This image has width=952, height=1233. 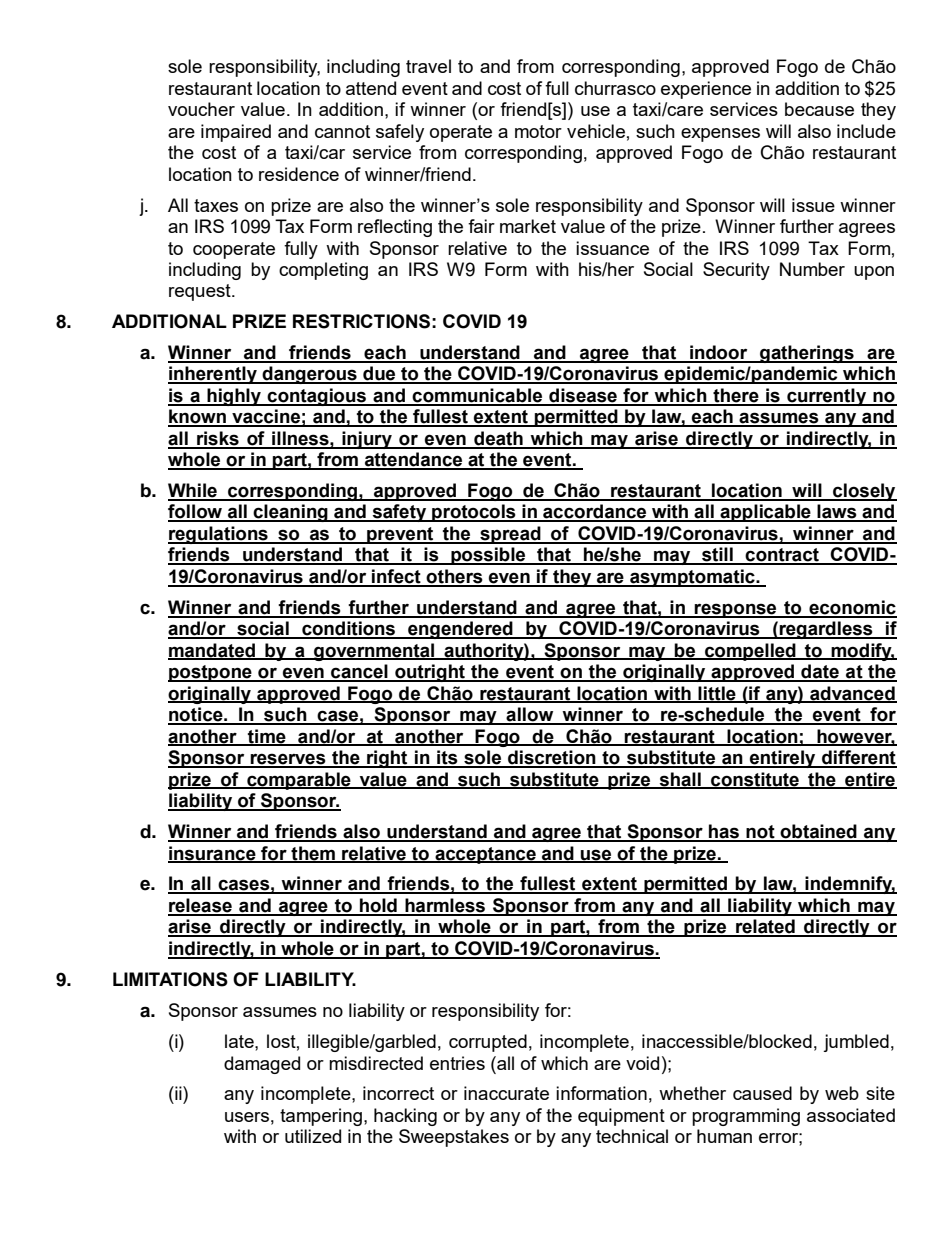 I want to click on regulations, so click(x=219, y=535).
